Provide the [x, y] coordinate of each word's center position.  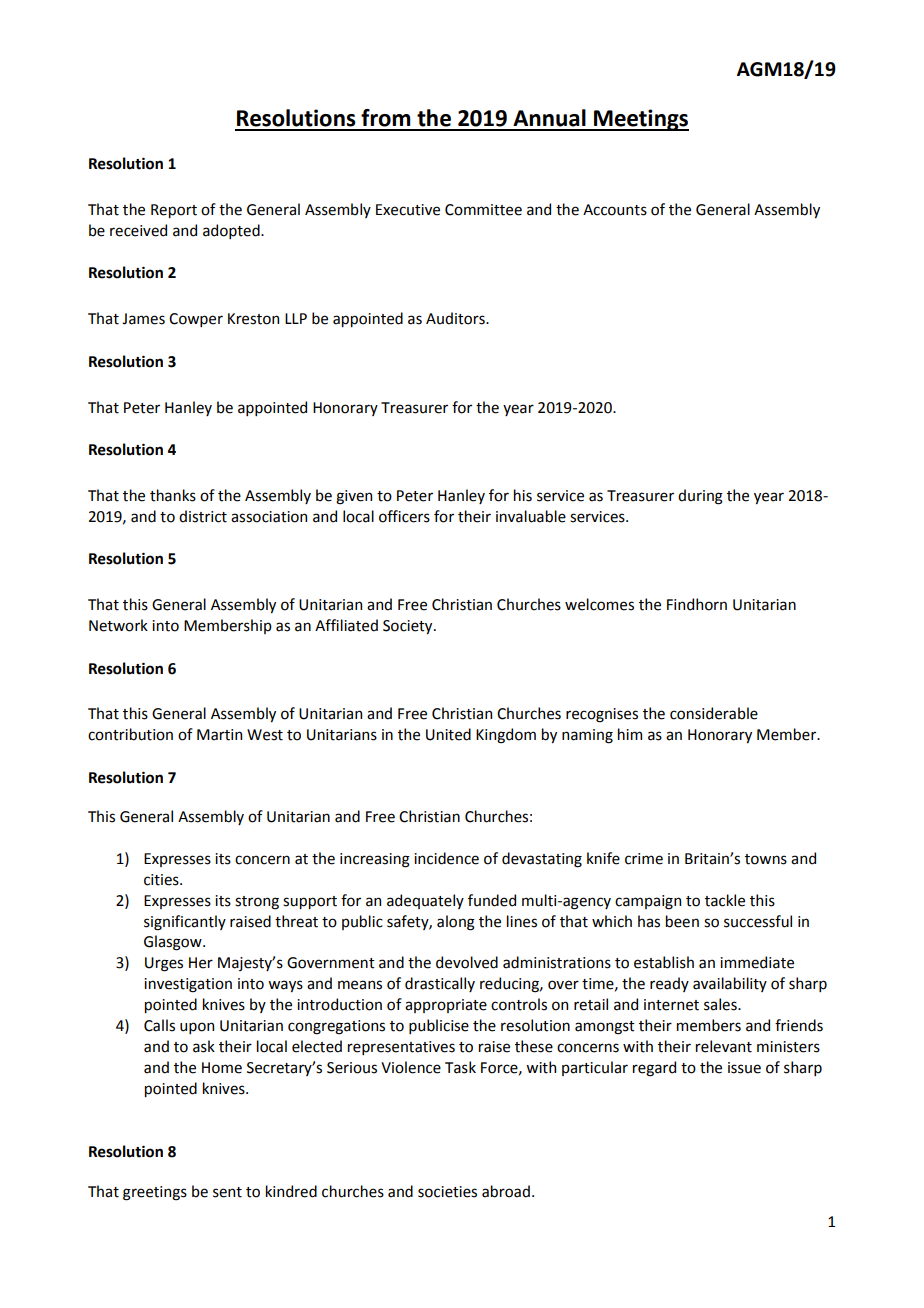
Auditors [456, 318]
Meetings [640, 120]
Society [409, 627]
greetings [155, 1193]
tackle [725, 900]
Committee [483, 210]
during [700, 497]
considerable [714, 713]
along [456, 923]
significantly [185, 923]
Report [174, 211]
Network [118, 625]
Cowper [196, 320]
